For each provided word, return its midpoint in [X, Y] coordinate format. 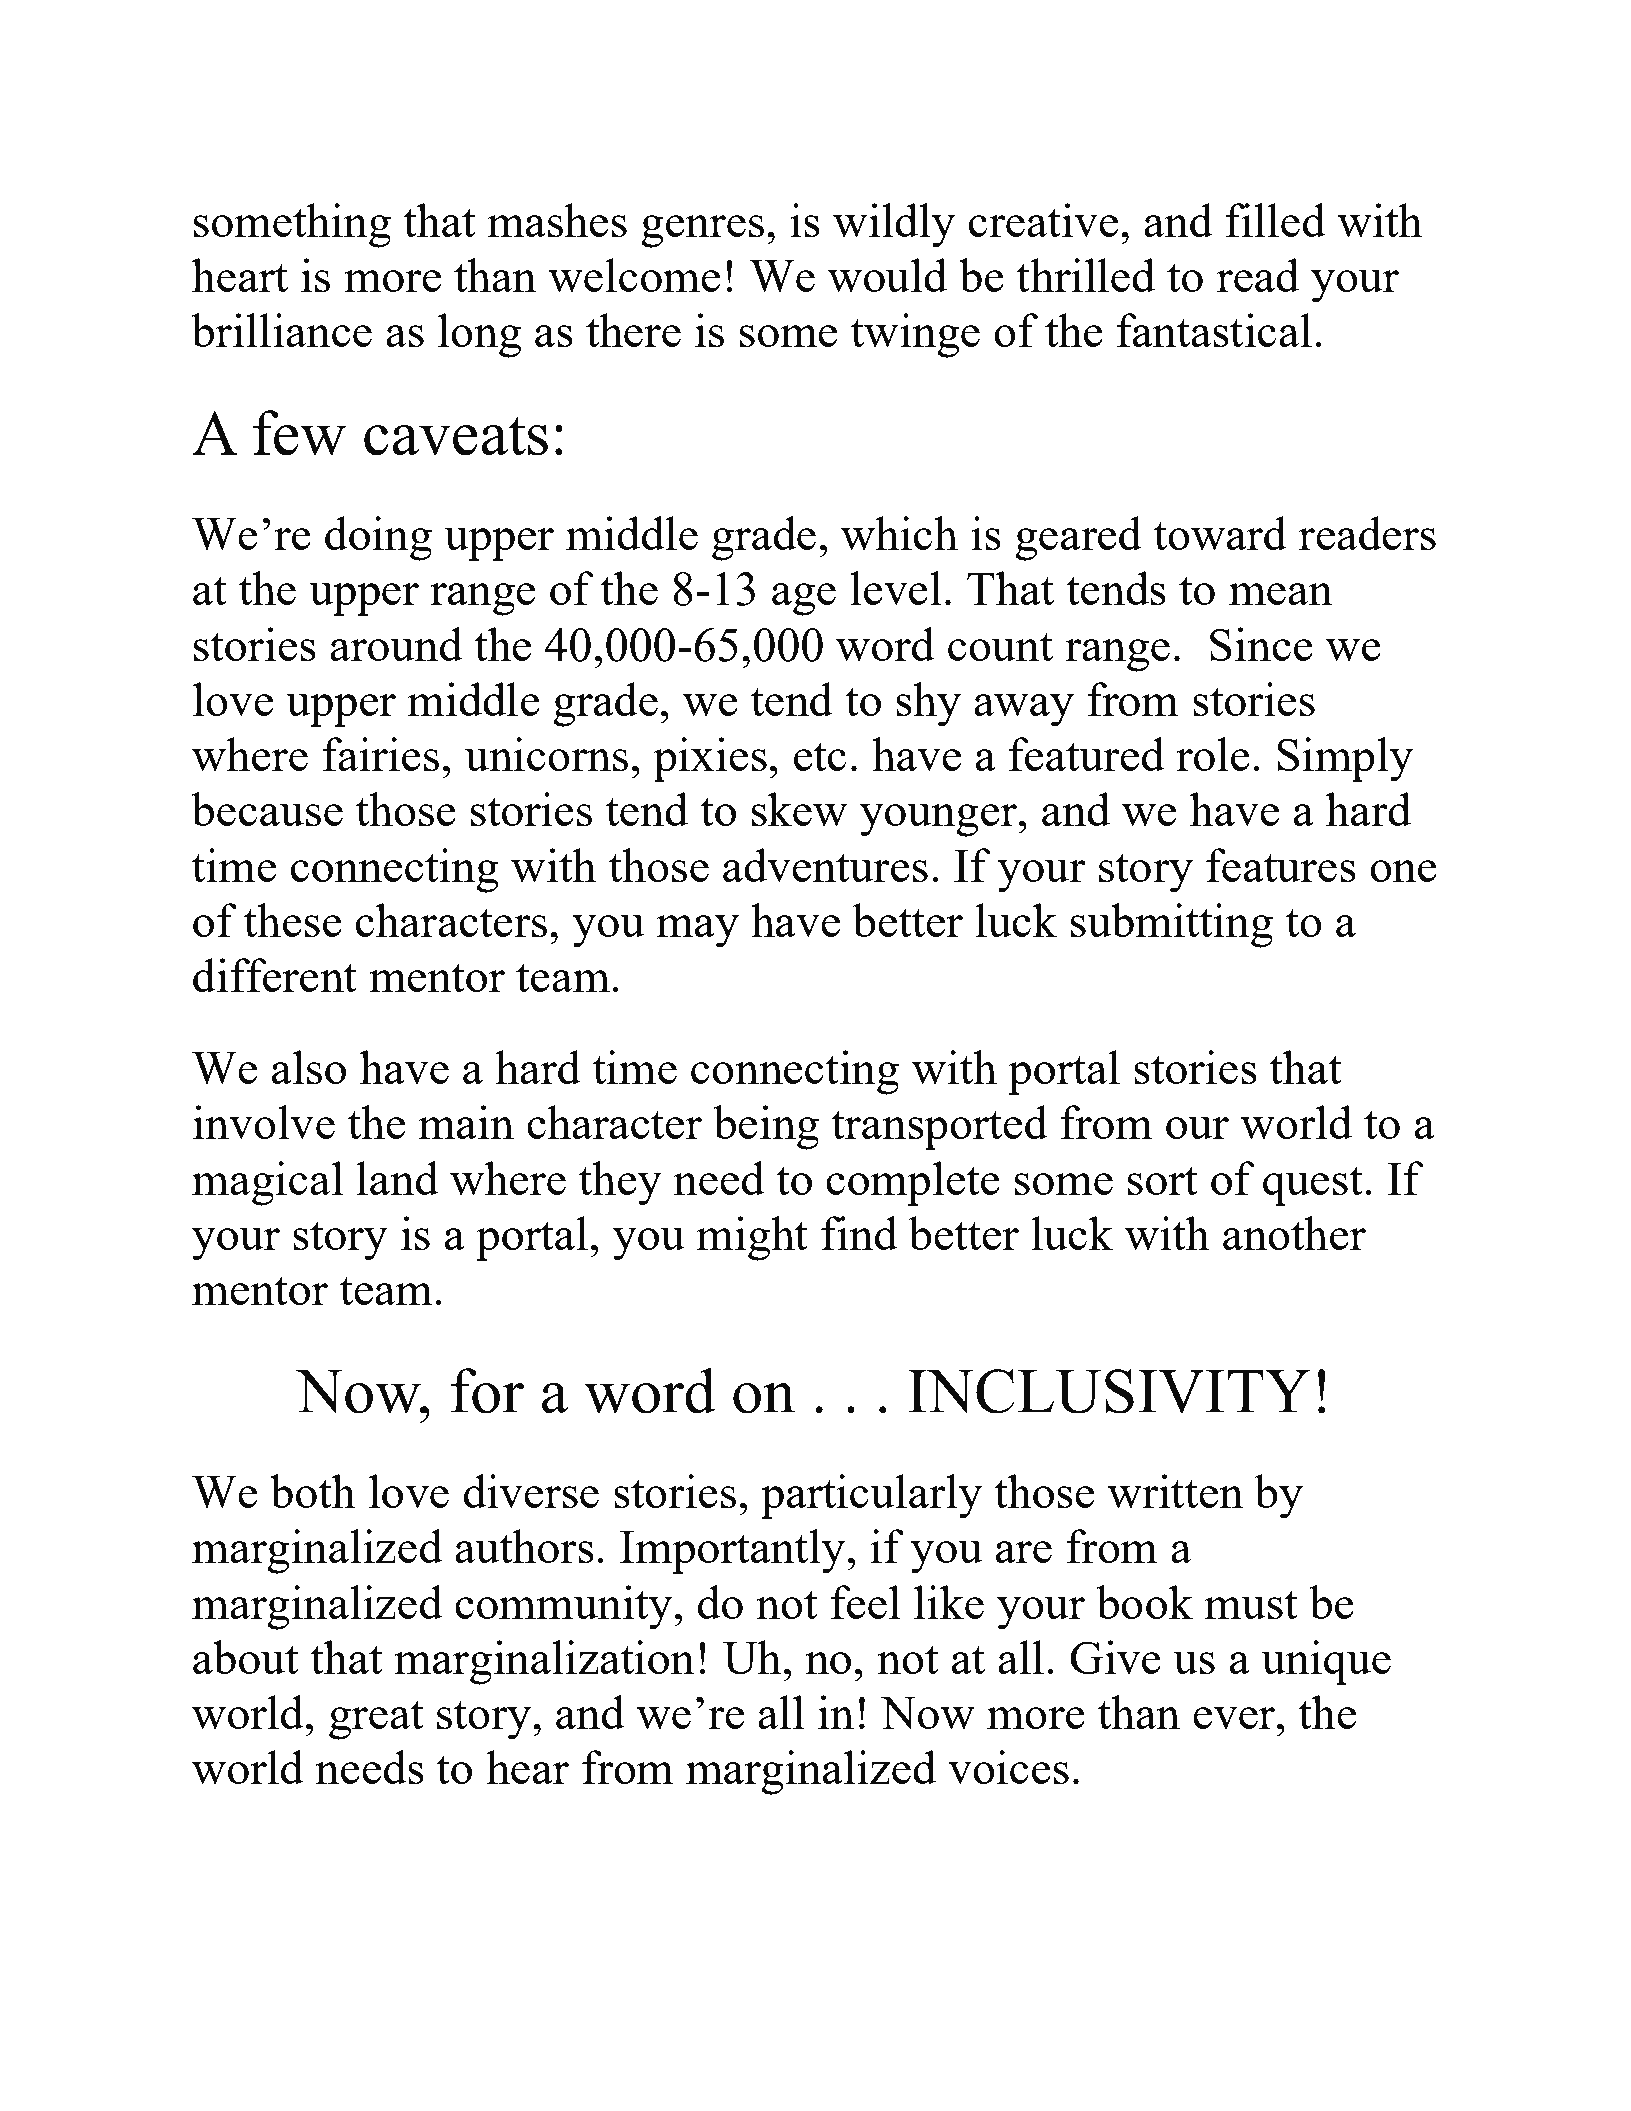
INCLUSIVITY [1109, 1391]
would [887, 275]
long [479, 335]
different [275, 975]
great [376, 1720]
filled [1275, 220]
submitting [1172, 925]
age [804, 599]
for [487, 1391]
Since [1261, 644]
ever [1235, 1718]
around [396, 644]
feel [865, 1602]
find [859, 1233]
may [698, 931]
